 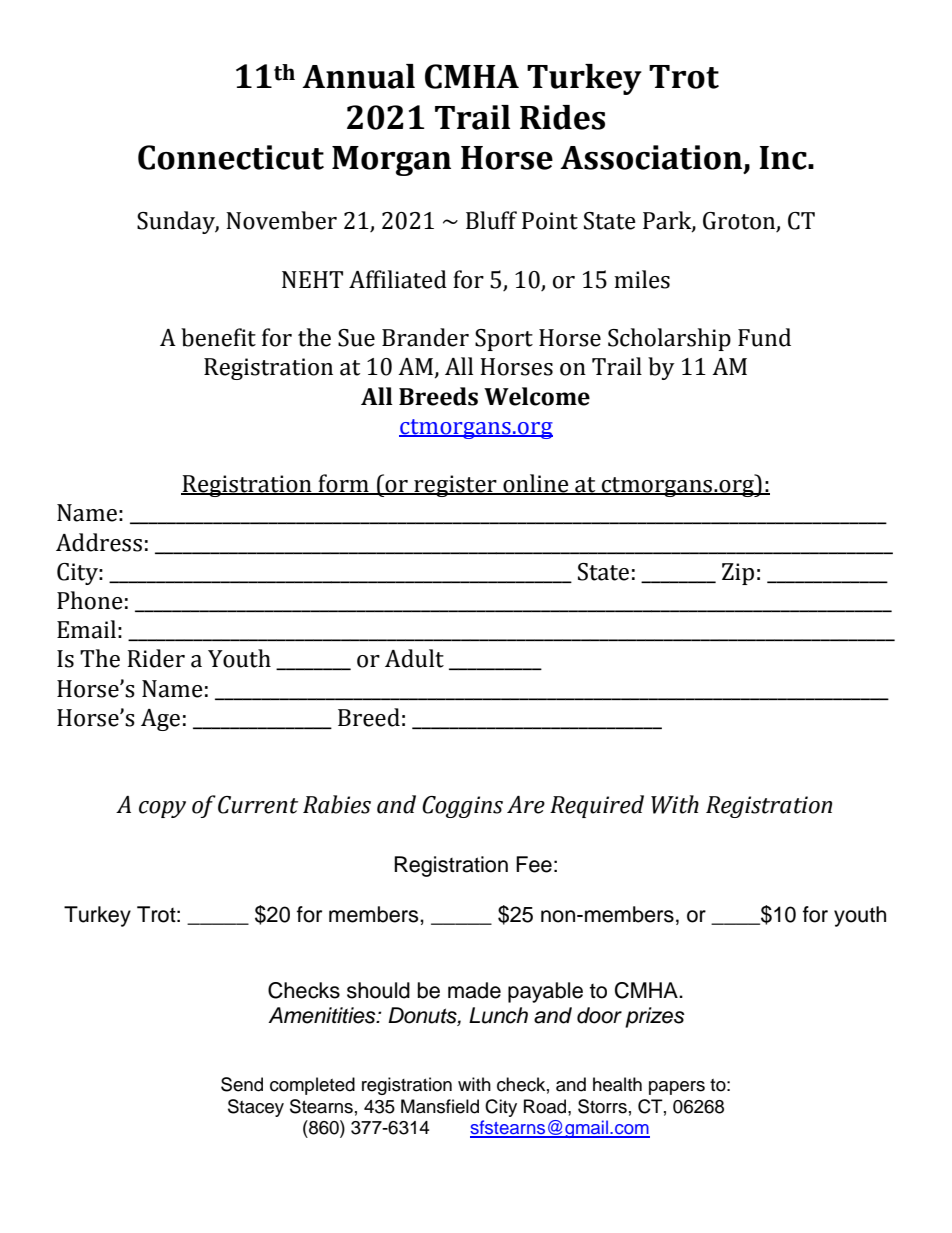 What do you see at coordinates (597, 806) in the screenshot?
I see `Required` at bounding box center [597, 806].
